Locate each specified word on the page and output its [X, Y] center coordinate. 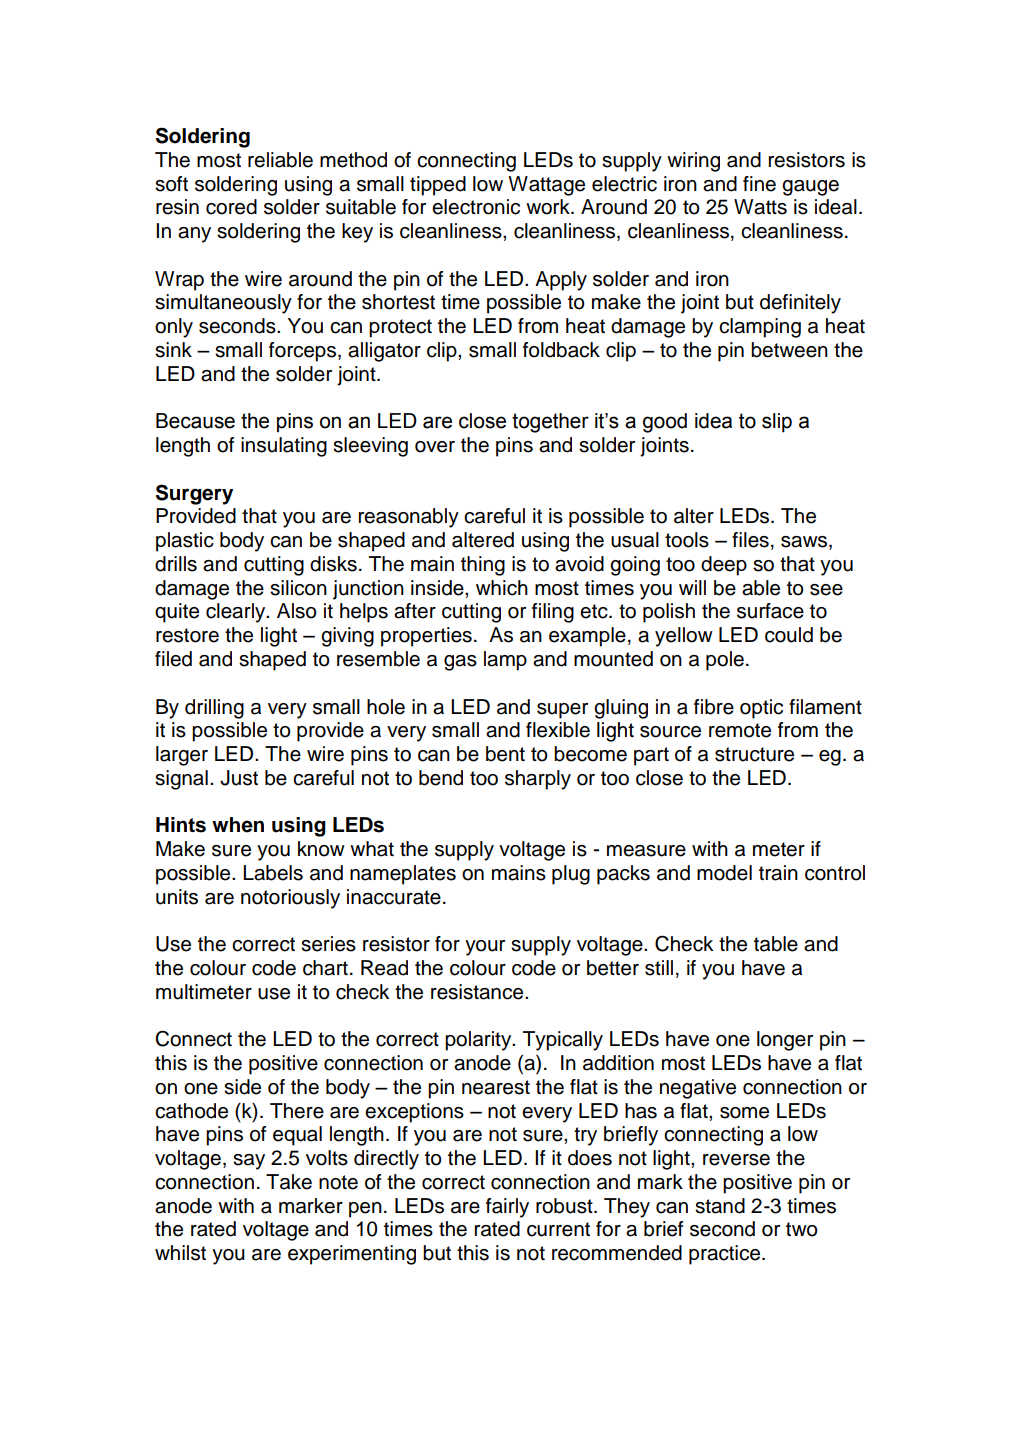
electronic [476, 207]
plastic [185, 542]
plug [571, 875]
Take [289, 1182]
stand [720, 1206]
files [750, 540]
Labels [273, 873]
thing [483, 566]
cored [231, 207]
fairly [507, 1208]
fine [759, 184]
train [778, 873]
